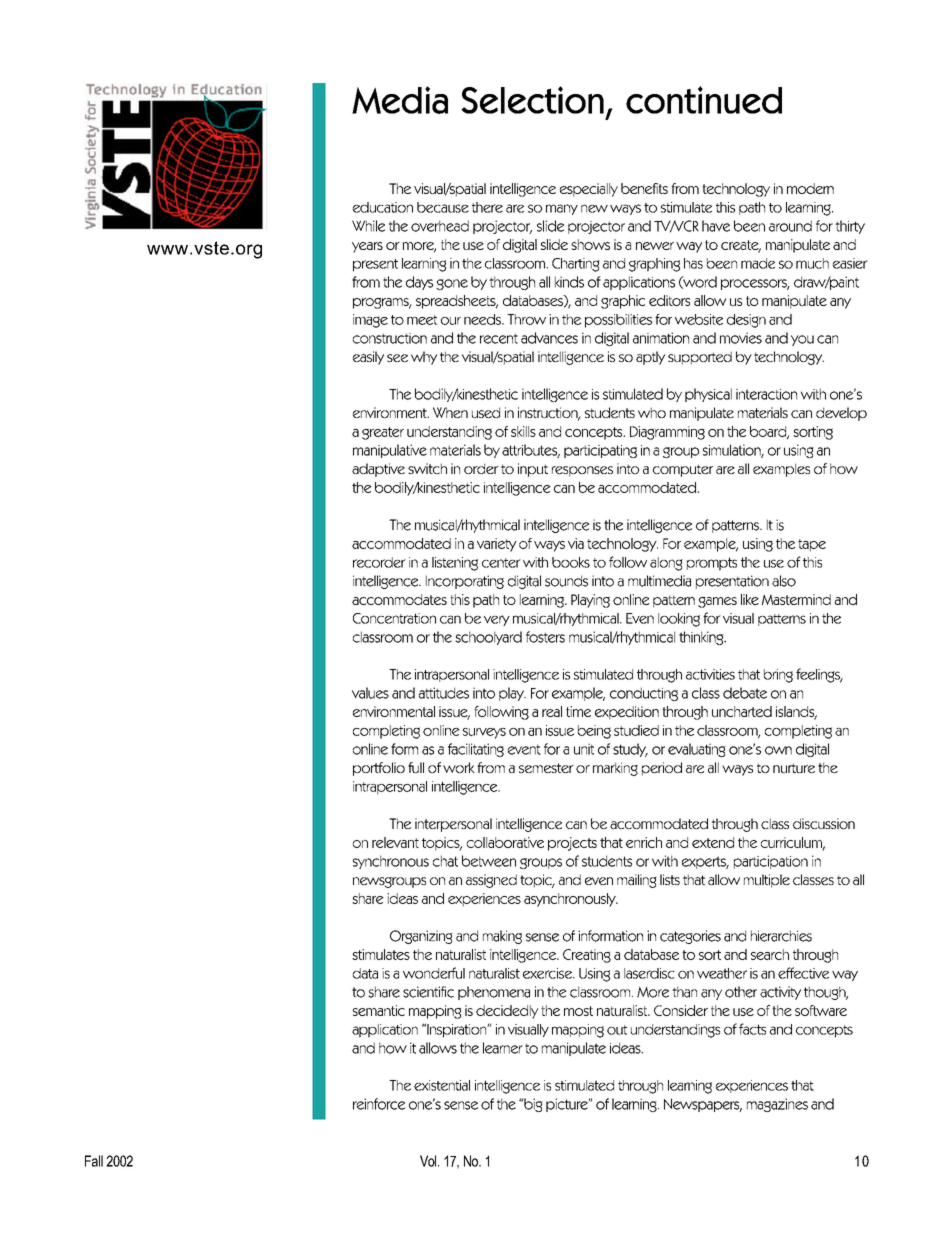 The height and width of the page is (1233, 952). Describe the element at coordinates (532, 100) in the page. I see `Selection` at that location.
